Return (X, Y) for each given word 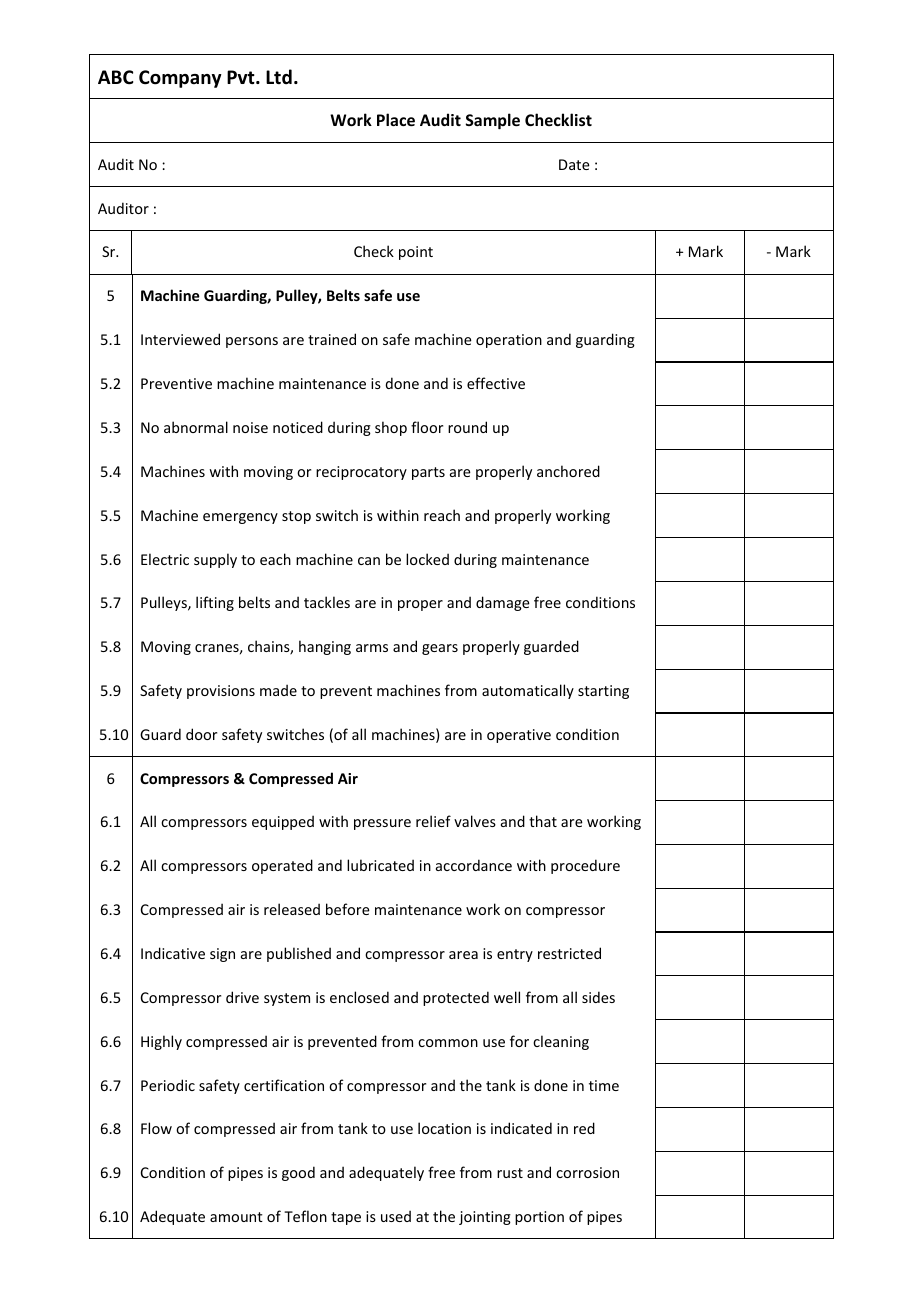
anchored (568, 471)
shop (391, 428)
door (201, 734)
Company (180, 79)
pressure (382, 824)
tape (346, 1218)
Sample (493, 121)
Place (396, 119)
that (543, 821)
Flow (156, 1128)
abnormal (196, 427)
